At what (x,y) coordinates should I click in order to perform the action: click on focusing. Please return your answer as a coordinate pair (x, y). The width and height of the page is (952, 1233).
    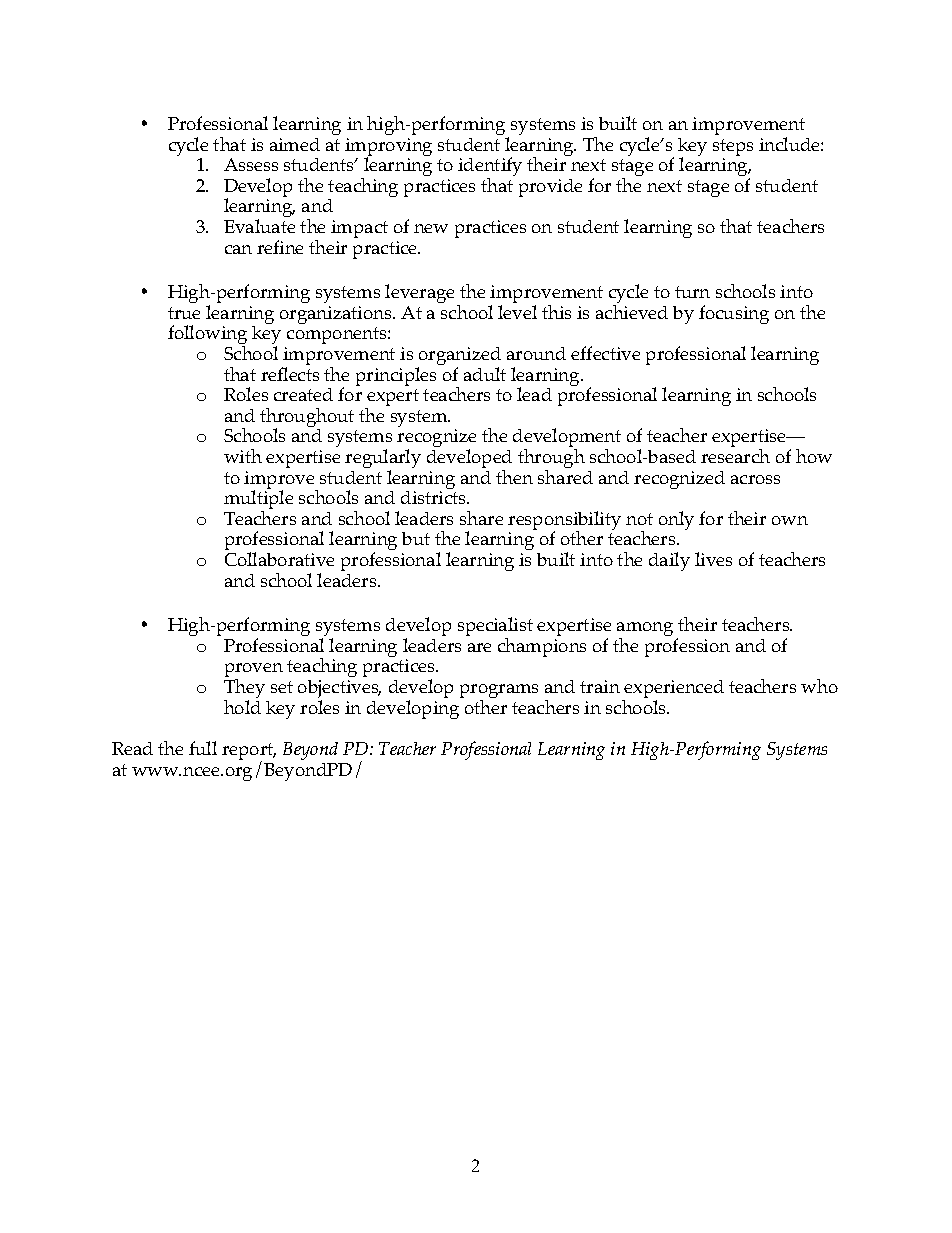
    Looking at the image, I should click on (734, 314).
